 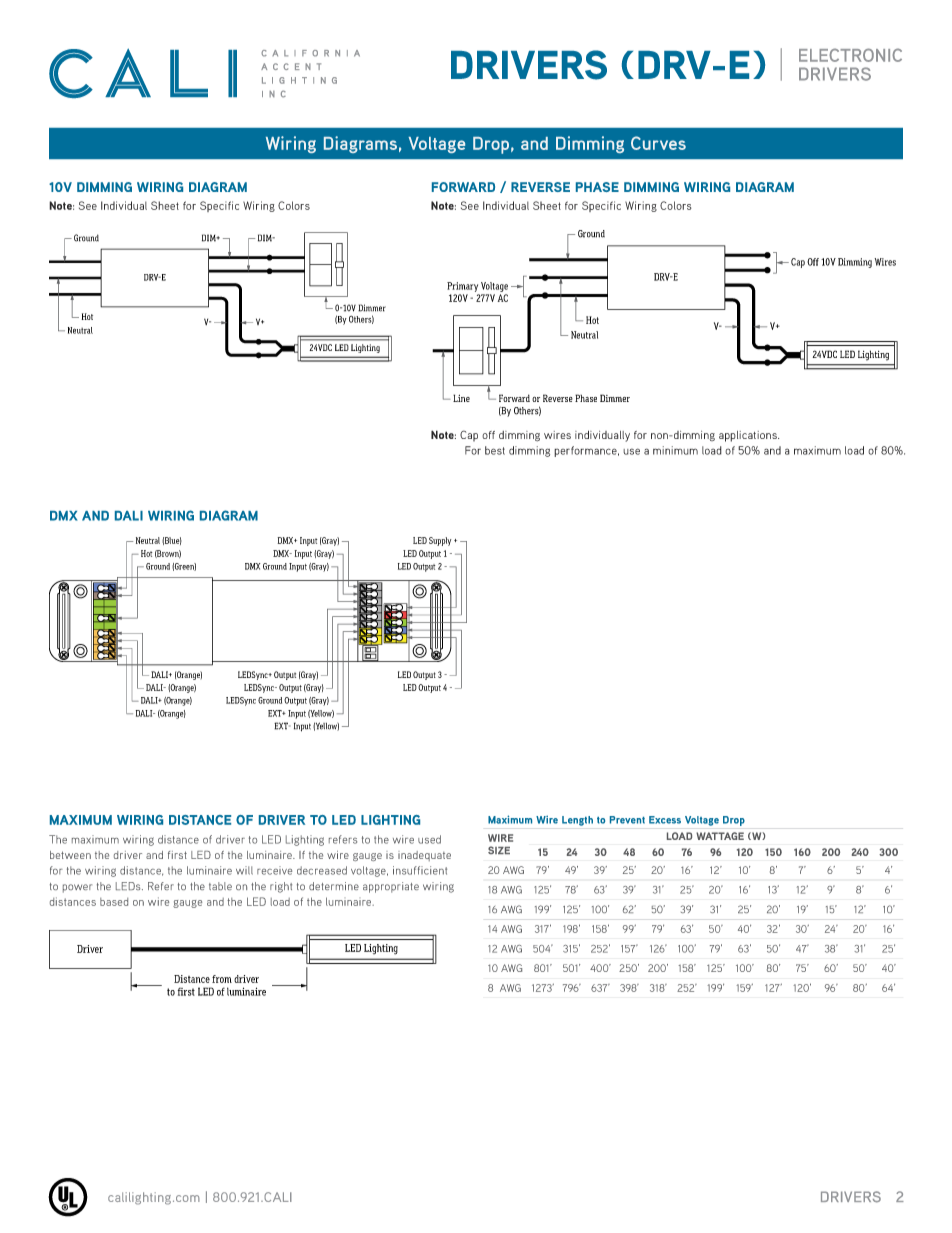 What do you see at coordinates (720, 836) in the screenshot?
I see `WATTAGE` at bounding box center [720, 836].
